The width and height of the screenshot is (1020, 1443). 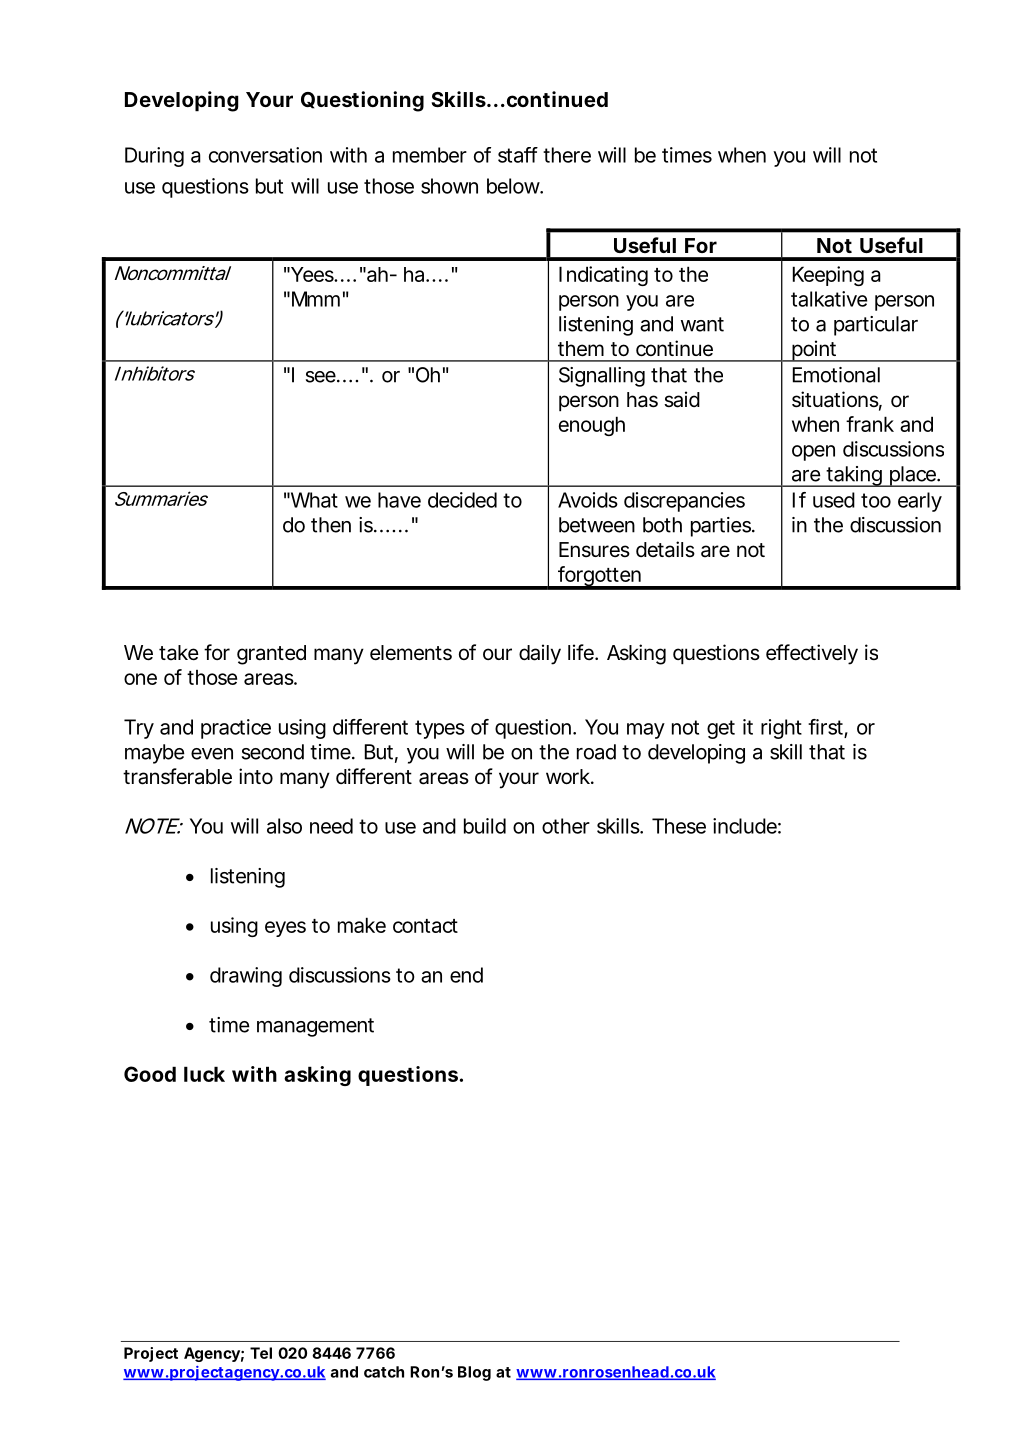 What do you see at coordinates (321, 377) in the screenshot?
I see `see` at bounding box center [321, 377].
